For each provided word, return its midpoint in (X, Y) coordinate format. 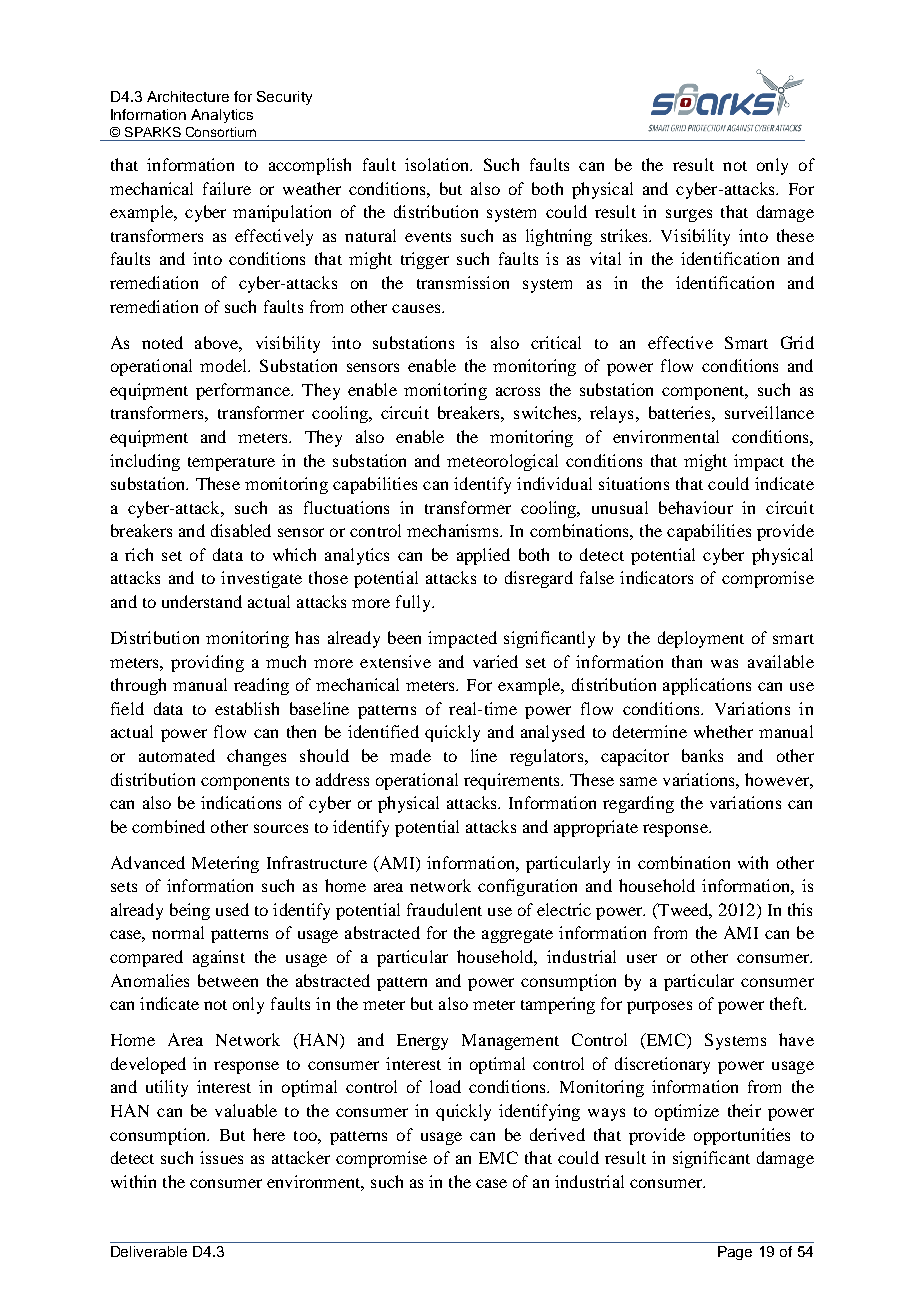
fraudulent (444, 909)
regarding (638, 804)
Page (735, 1253)
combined (168, 826)
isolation (438, 164)
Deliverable (149, 1251)
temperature (231, 464)
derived (557, 1134)
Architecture (188, 96)
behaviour (696, 507)
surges (689, 215)
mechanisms (454, 530)
